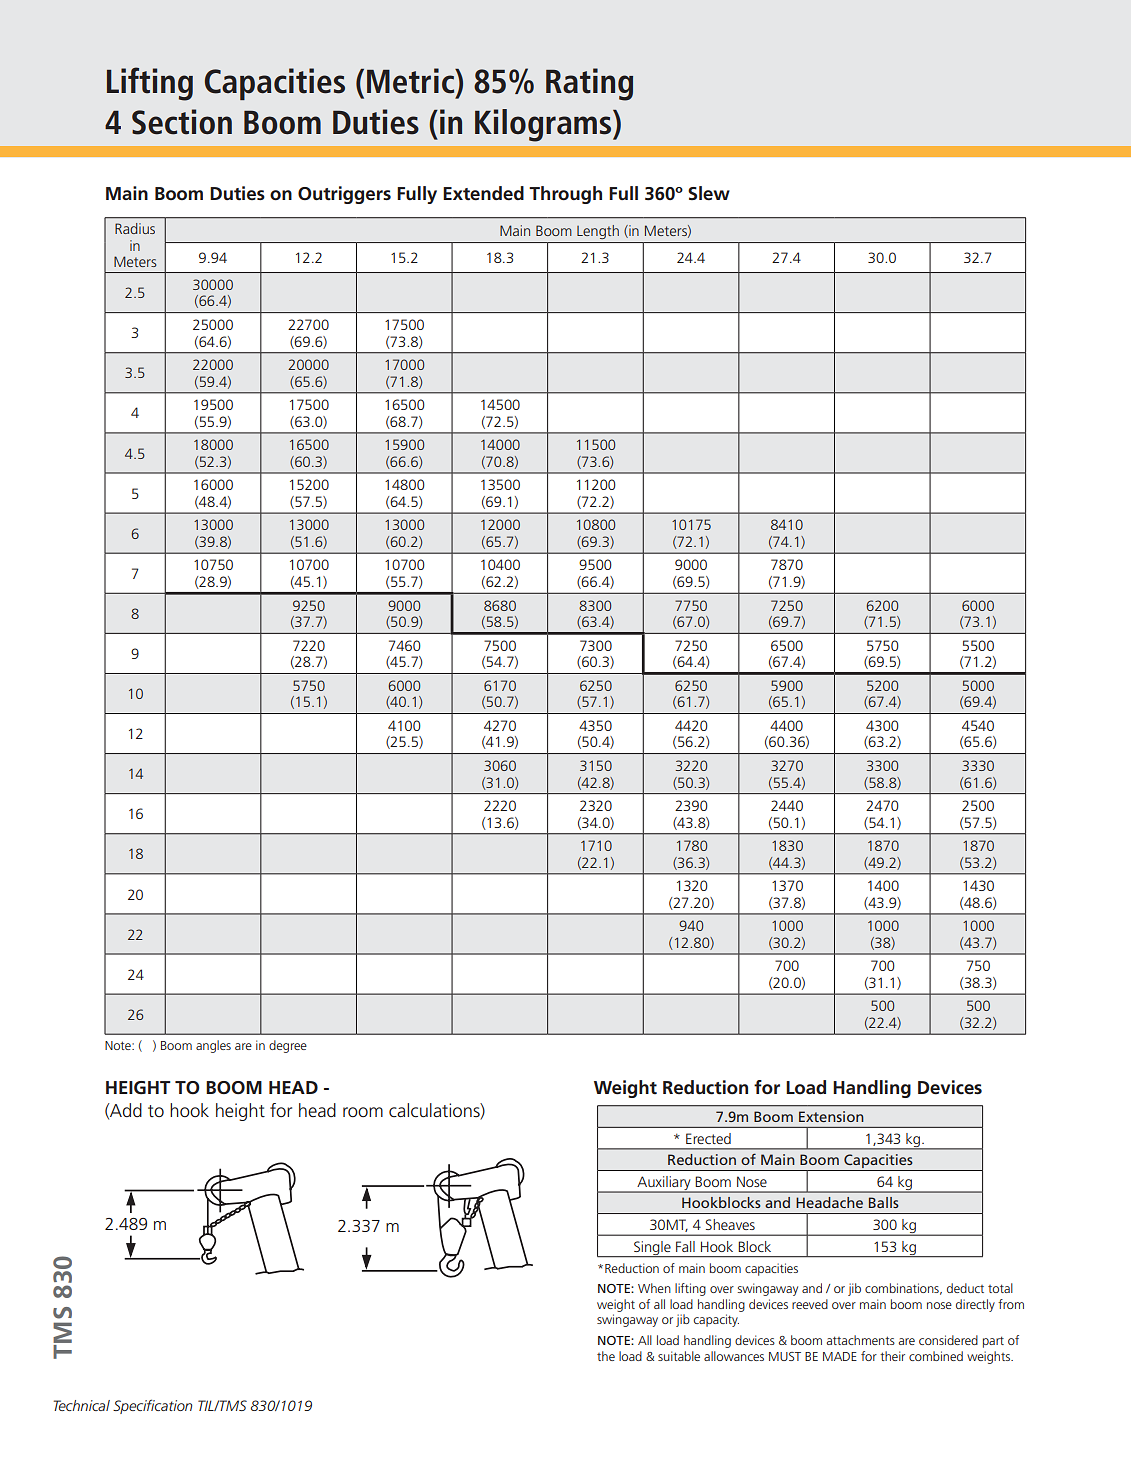 This screenshot has width=1131, height=1464. What do you see at coordinates (679, 1356) in the screenshot?
I see `suitable` at bounding box center [679, 1356].
